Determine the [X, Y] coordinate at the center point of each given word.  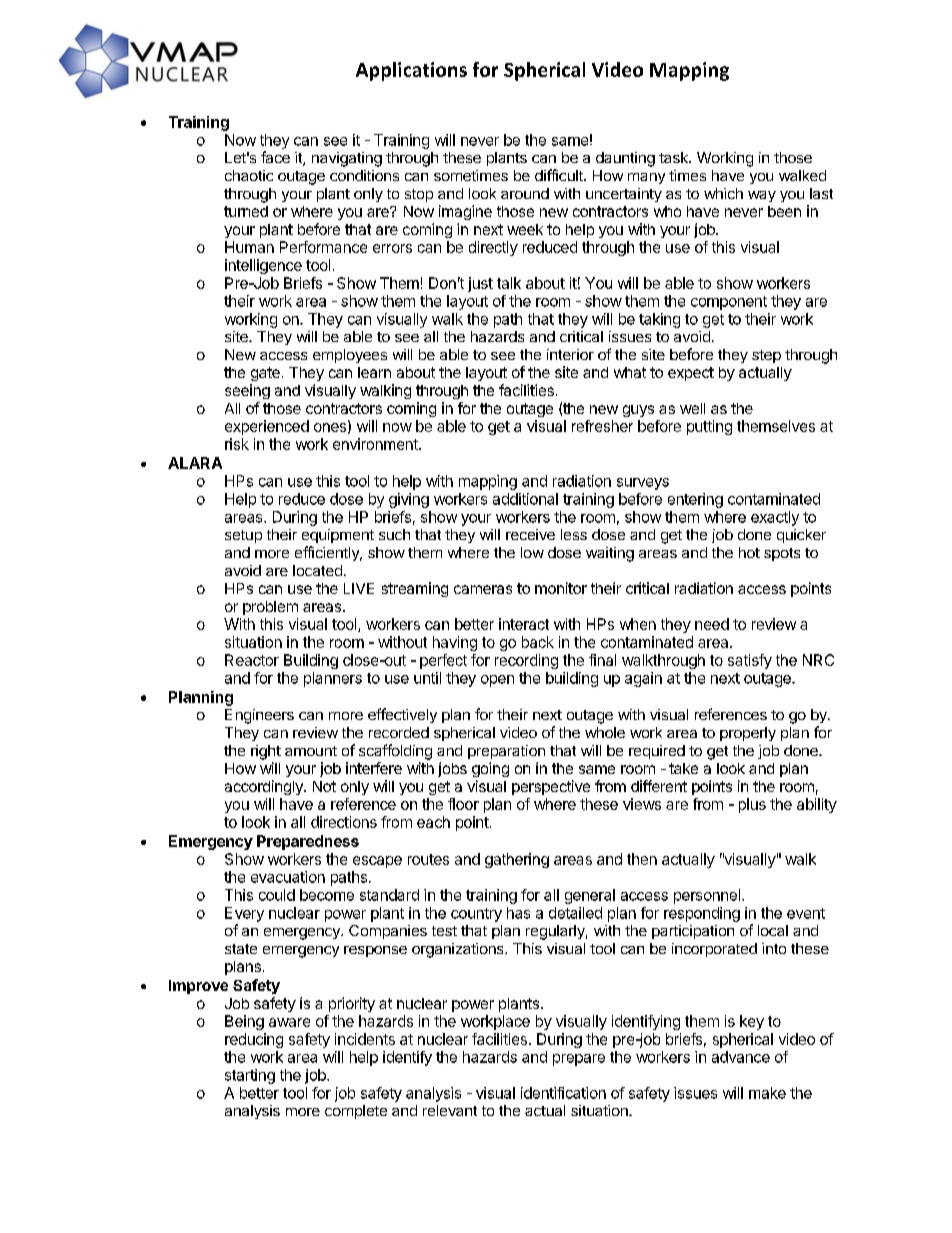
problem [270, 608]
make [767, 1093]
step [766, 356]
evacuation [288, 877]
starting [250, 1076]
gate [265, 374]
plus [752, 805]
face [275, 157]
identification [563, 1093]
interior [570, 354]
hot [749, 552]
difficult [560, 175]
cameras [483, 589]
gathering [517, 860]
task [674, 157]
